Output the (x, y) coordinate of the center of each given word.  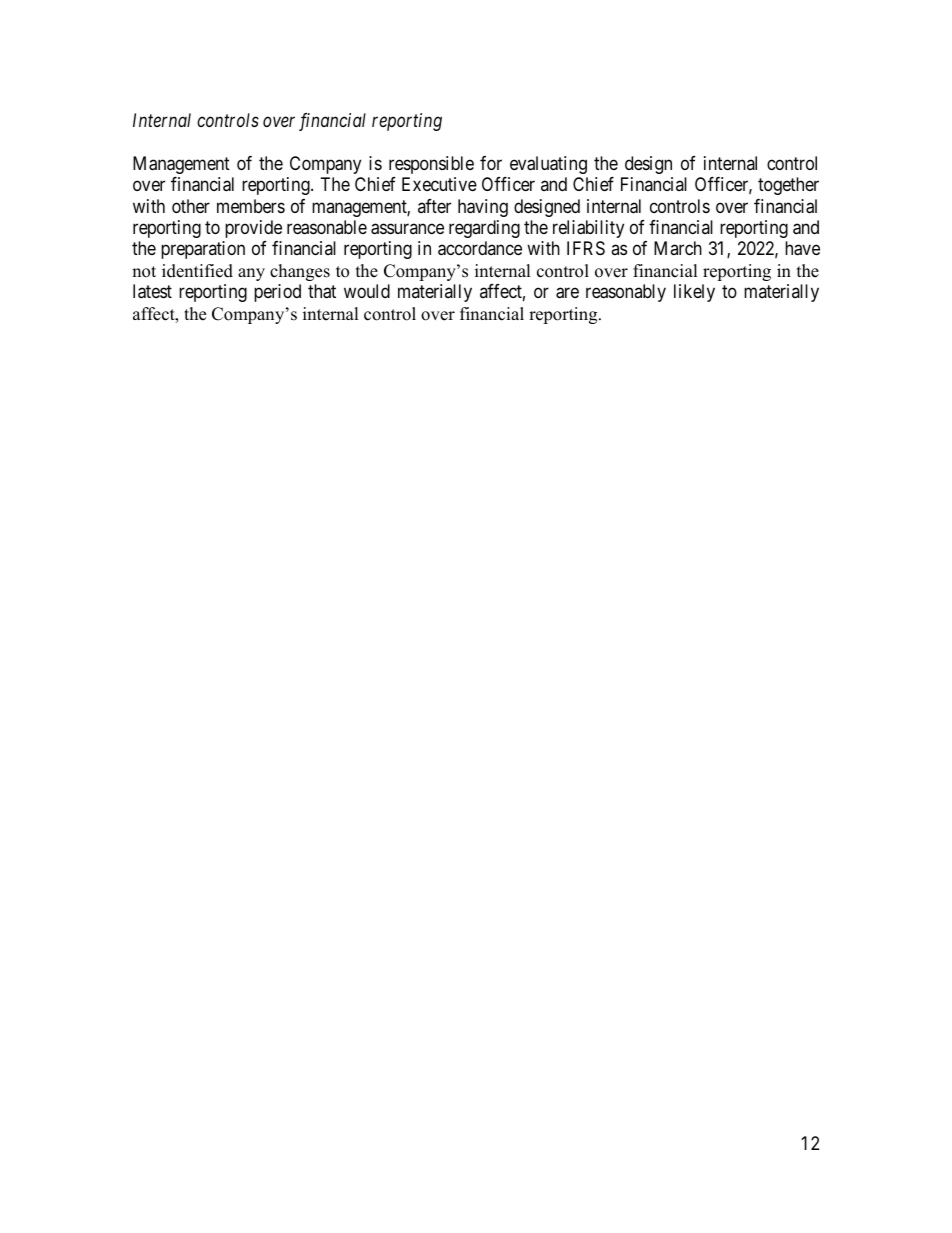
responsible (431, 165)
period (277, 293)
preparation (203, 250)
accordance (480, 248)
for (491, 163)
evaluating (548, 165)
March (678, 248)
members (251, 206)
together (788, 186)
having (483, 208)
